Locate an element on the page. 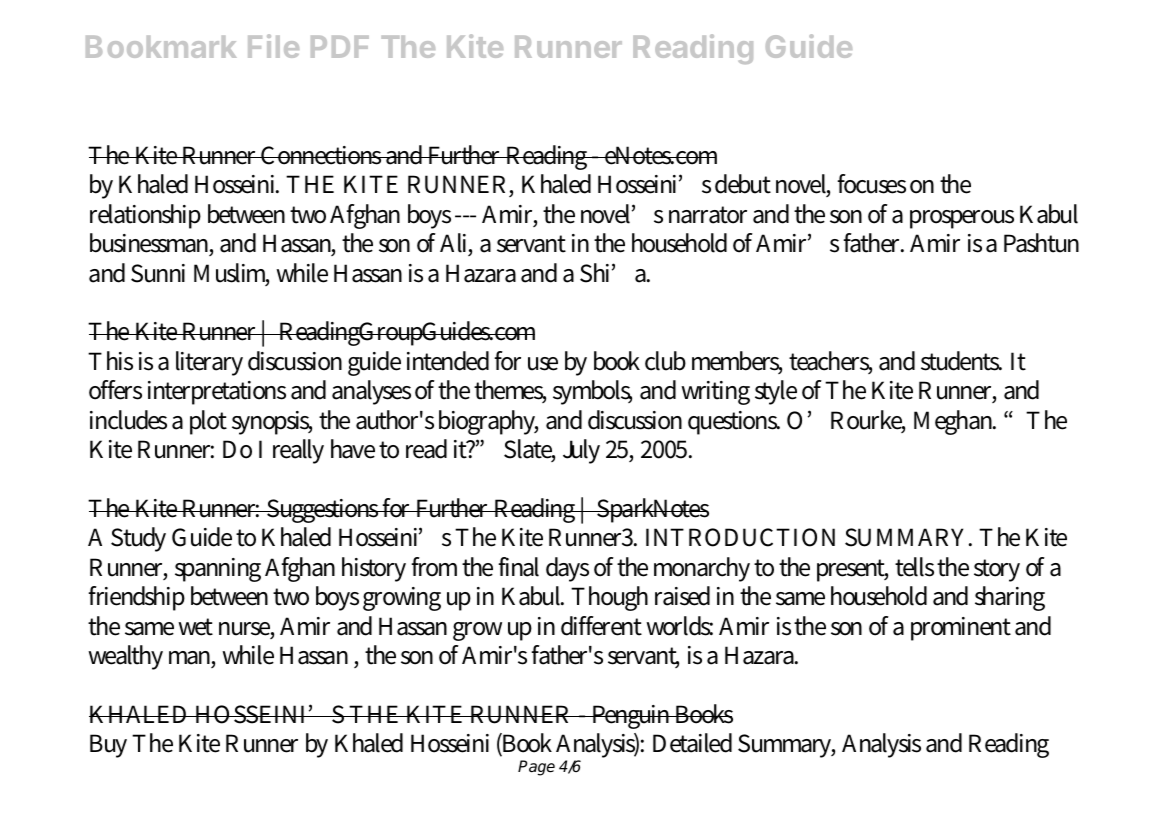 The width and height of the image is (1168, 823). tells is located at coordinates (914, 567).
